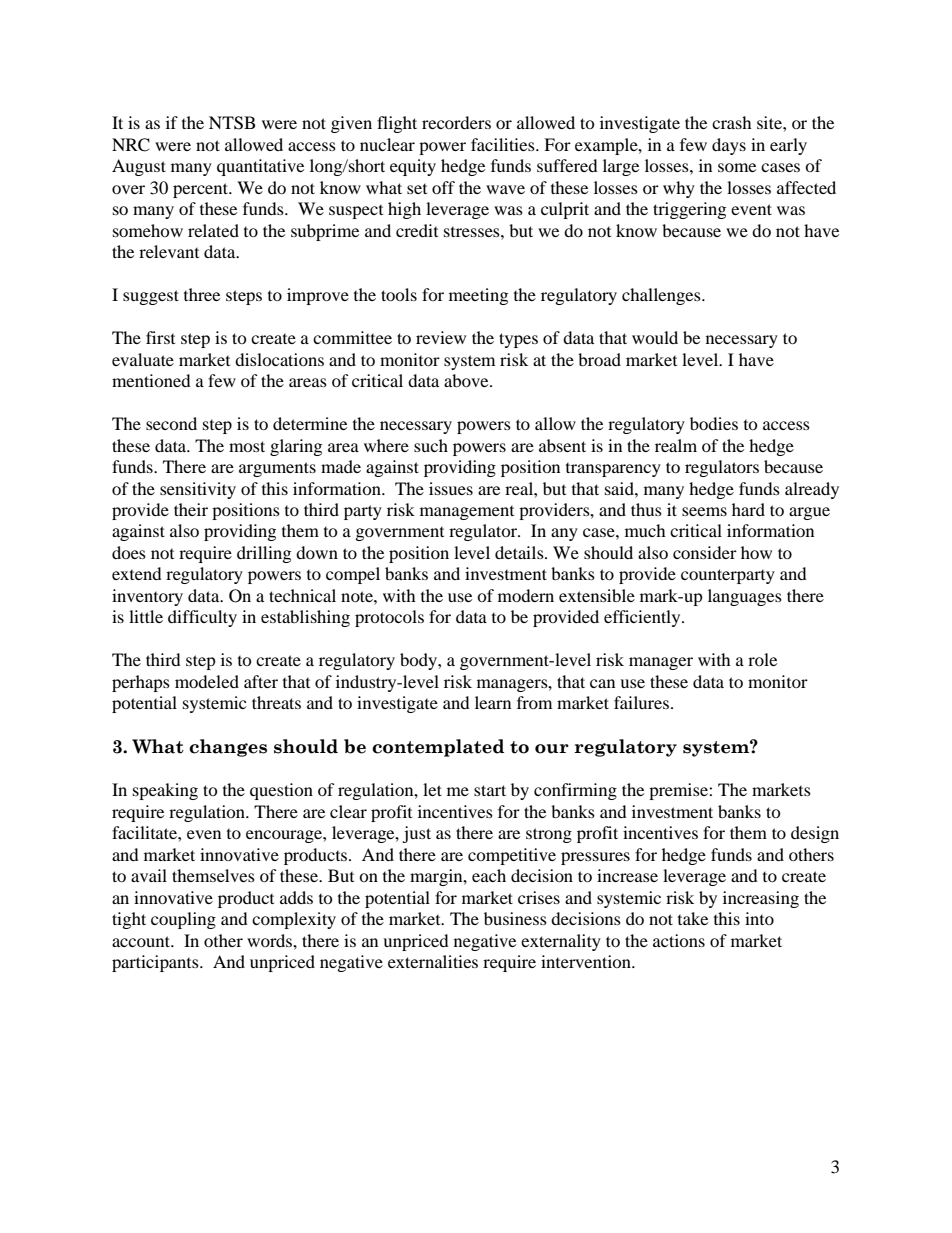 The image size is (952, 1233). What do you see at coordinates (655, 337) in the screenshot?
I see `would` at bounding box center [655, 337].
